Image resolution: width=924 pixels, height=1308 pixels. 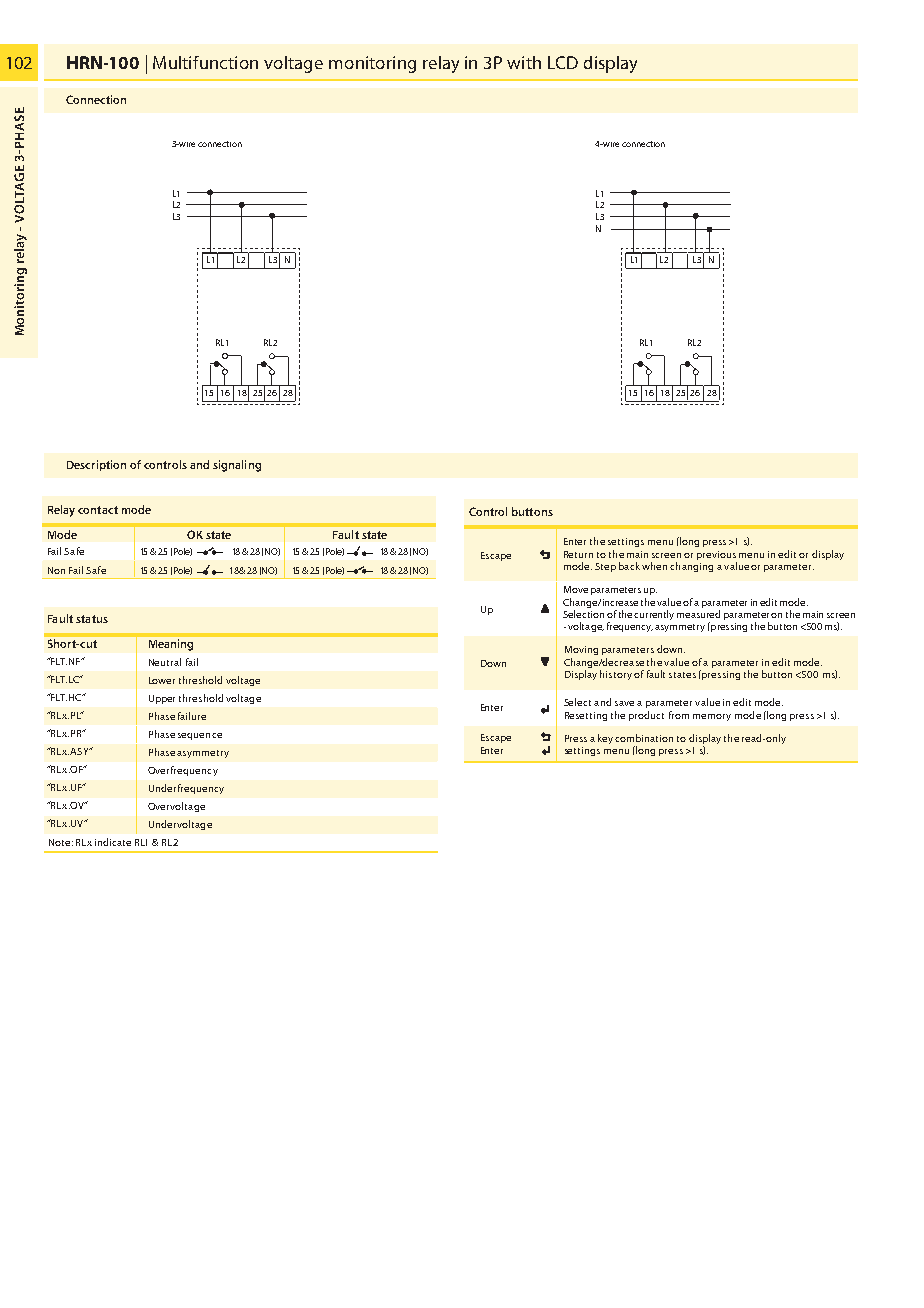 What do you see at coordinates (524, 62) in the screenshot?
I see `with` at bounding box center [524, 62].
